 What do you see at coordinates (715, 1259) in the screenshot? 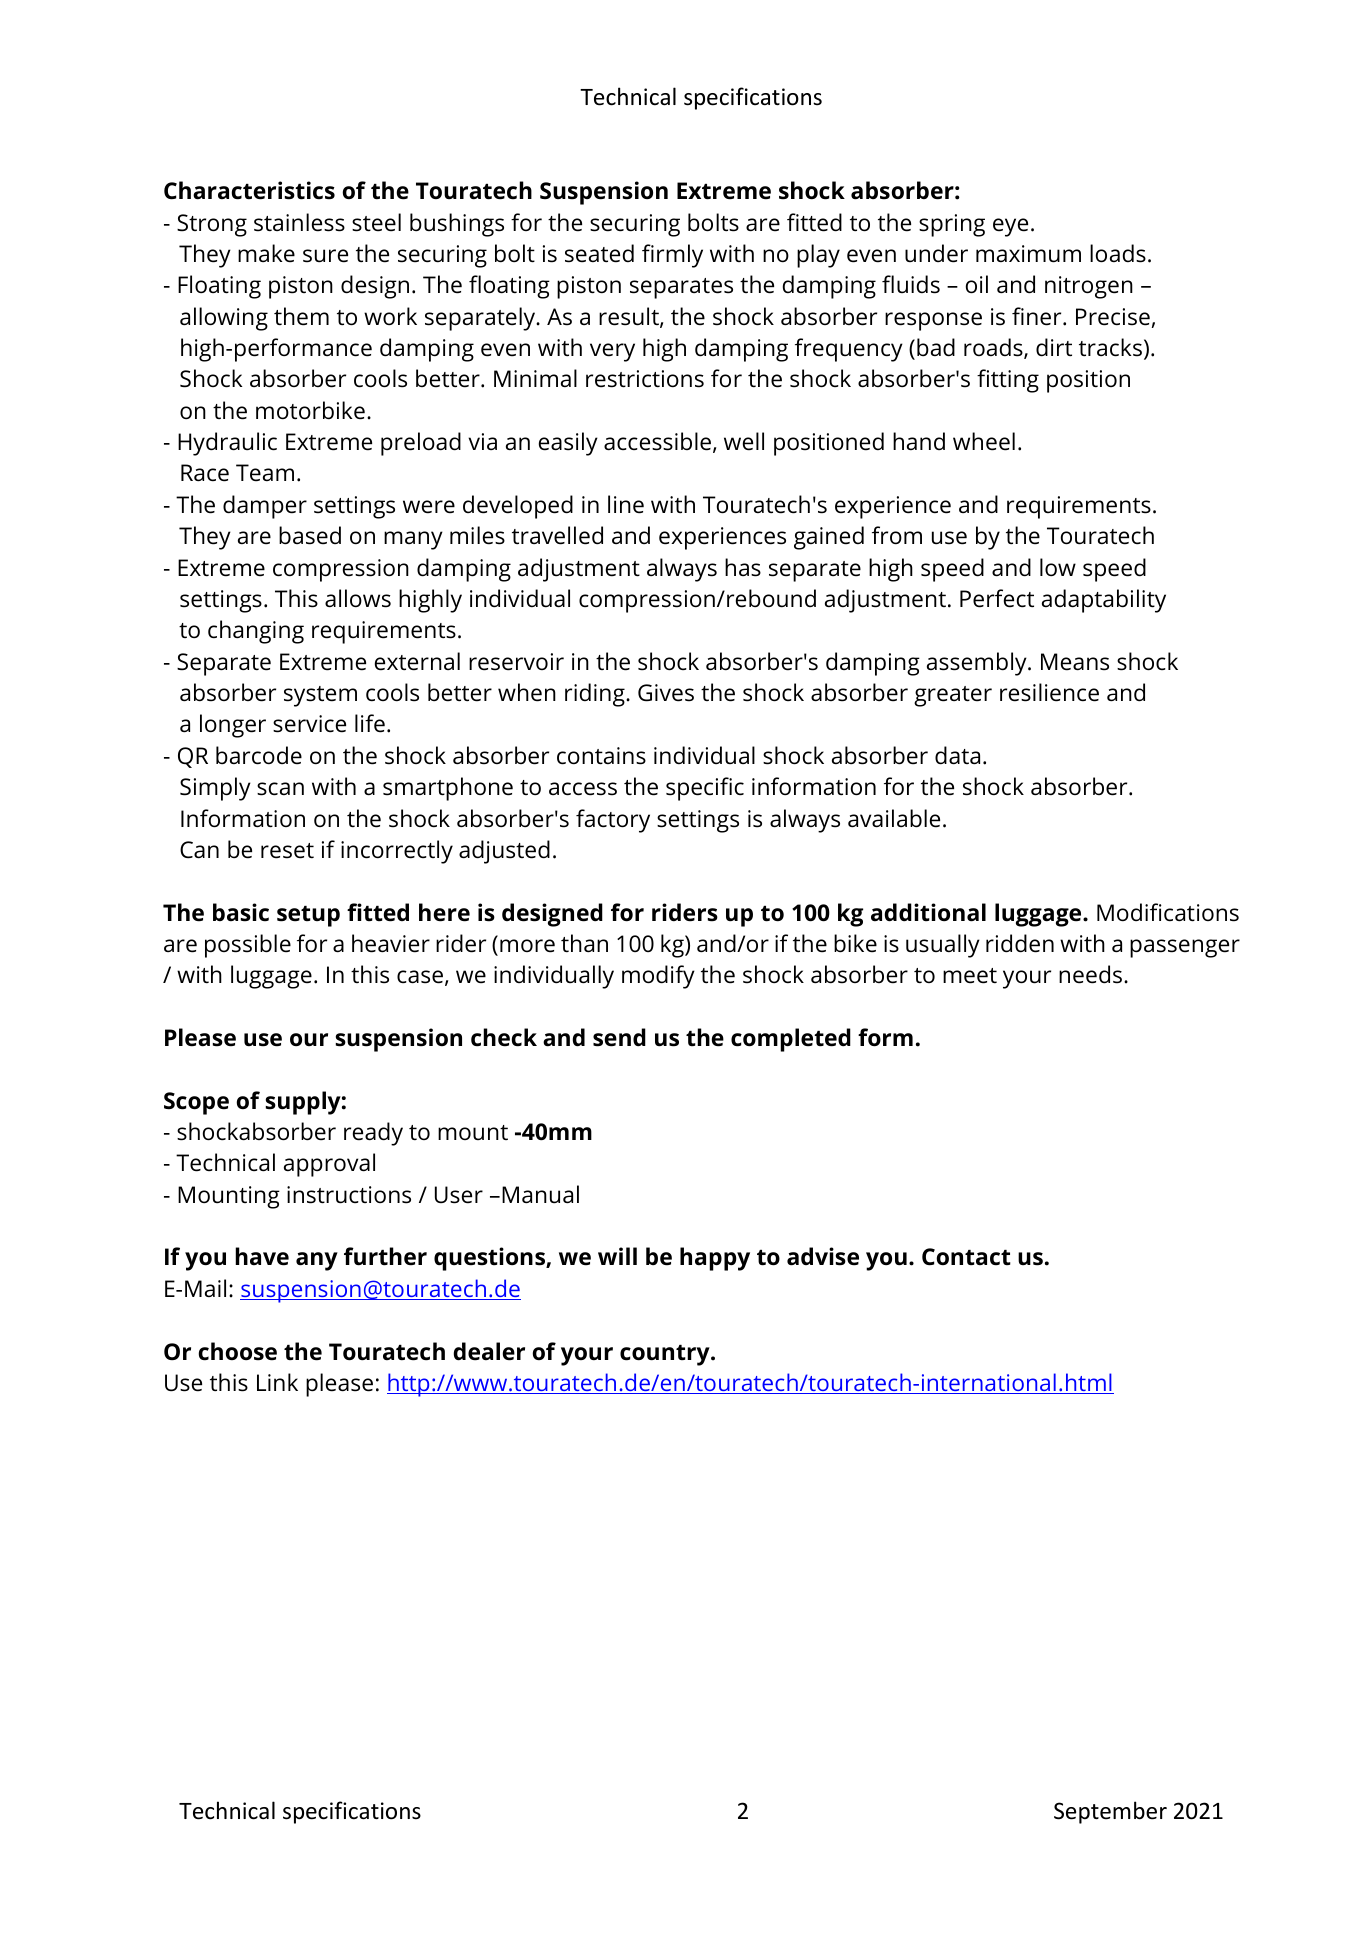
I see `happy` at bounding box center [715, 1259].
